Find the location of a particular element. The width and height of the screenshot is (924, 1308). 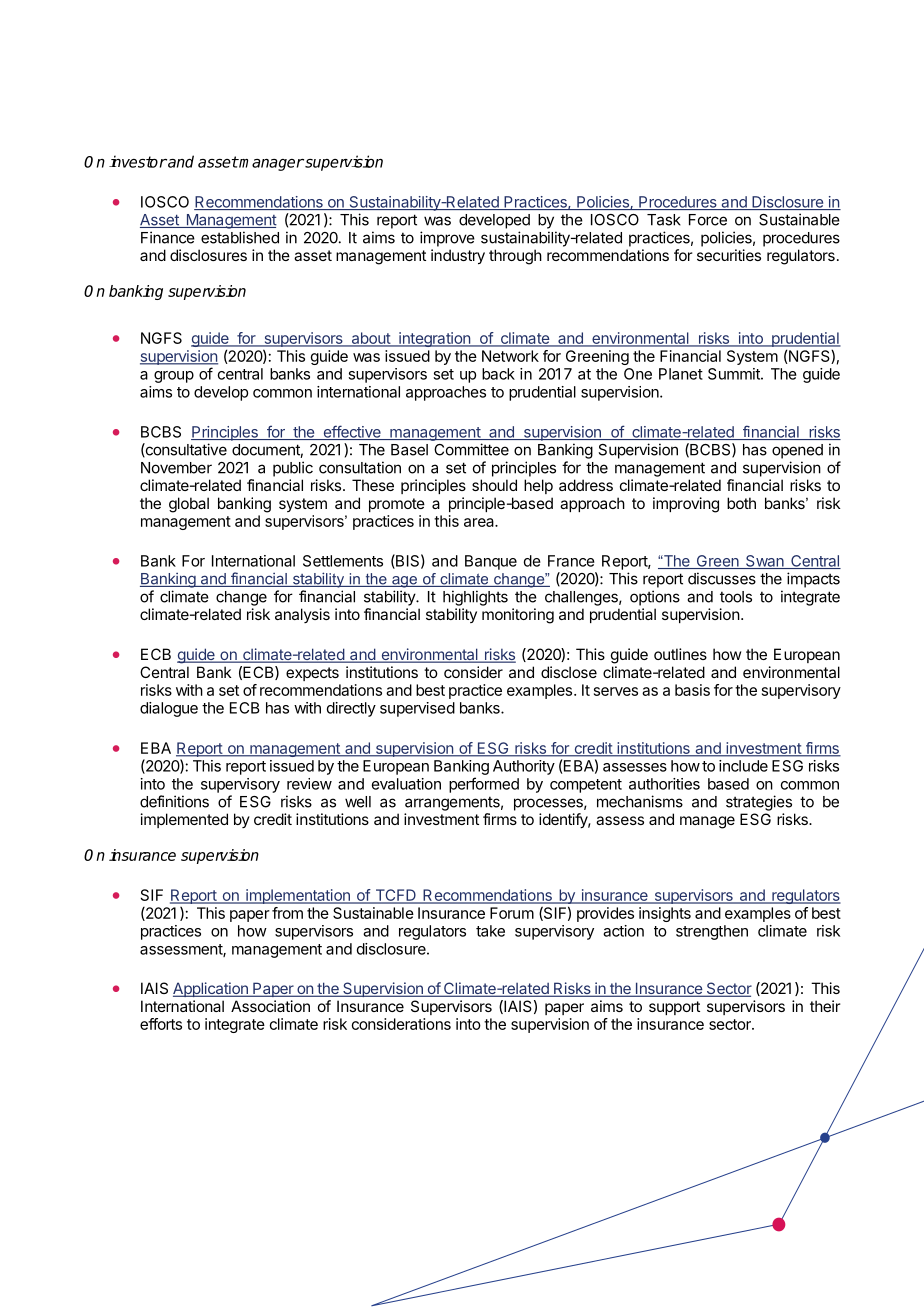

tools is located at coordinates (736, 597).
